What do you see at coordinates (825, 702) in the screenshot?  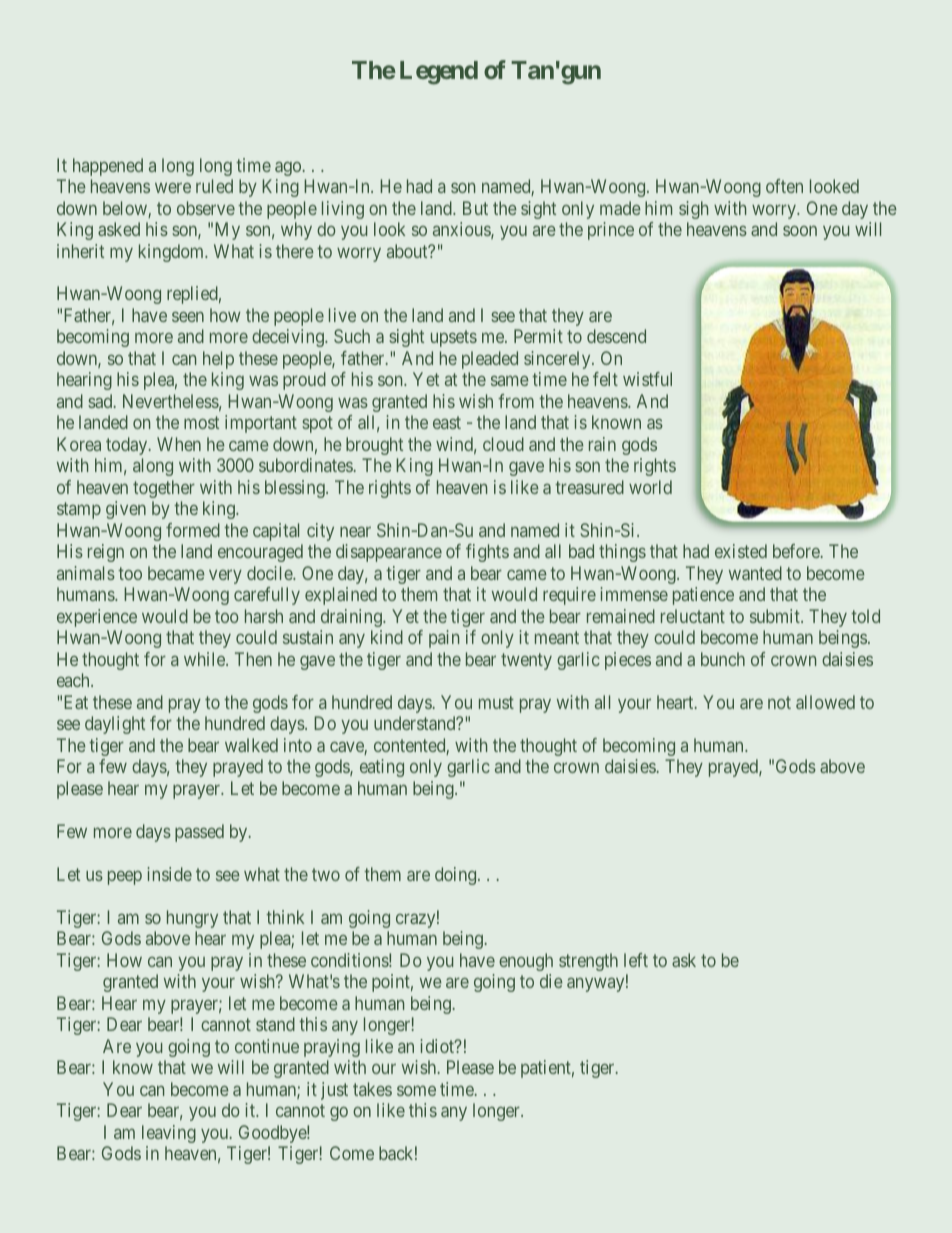 I see `allowed` at bounding box center [825, 702].
